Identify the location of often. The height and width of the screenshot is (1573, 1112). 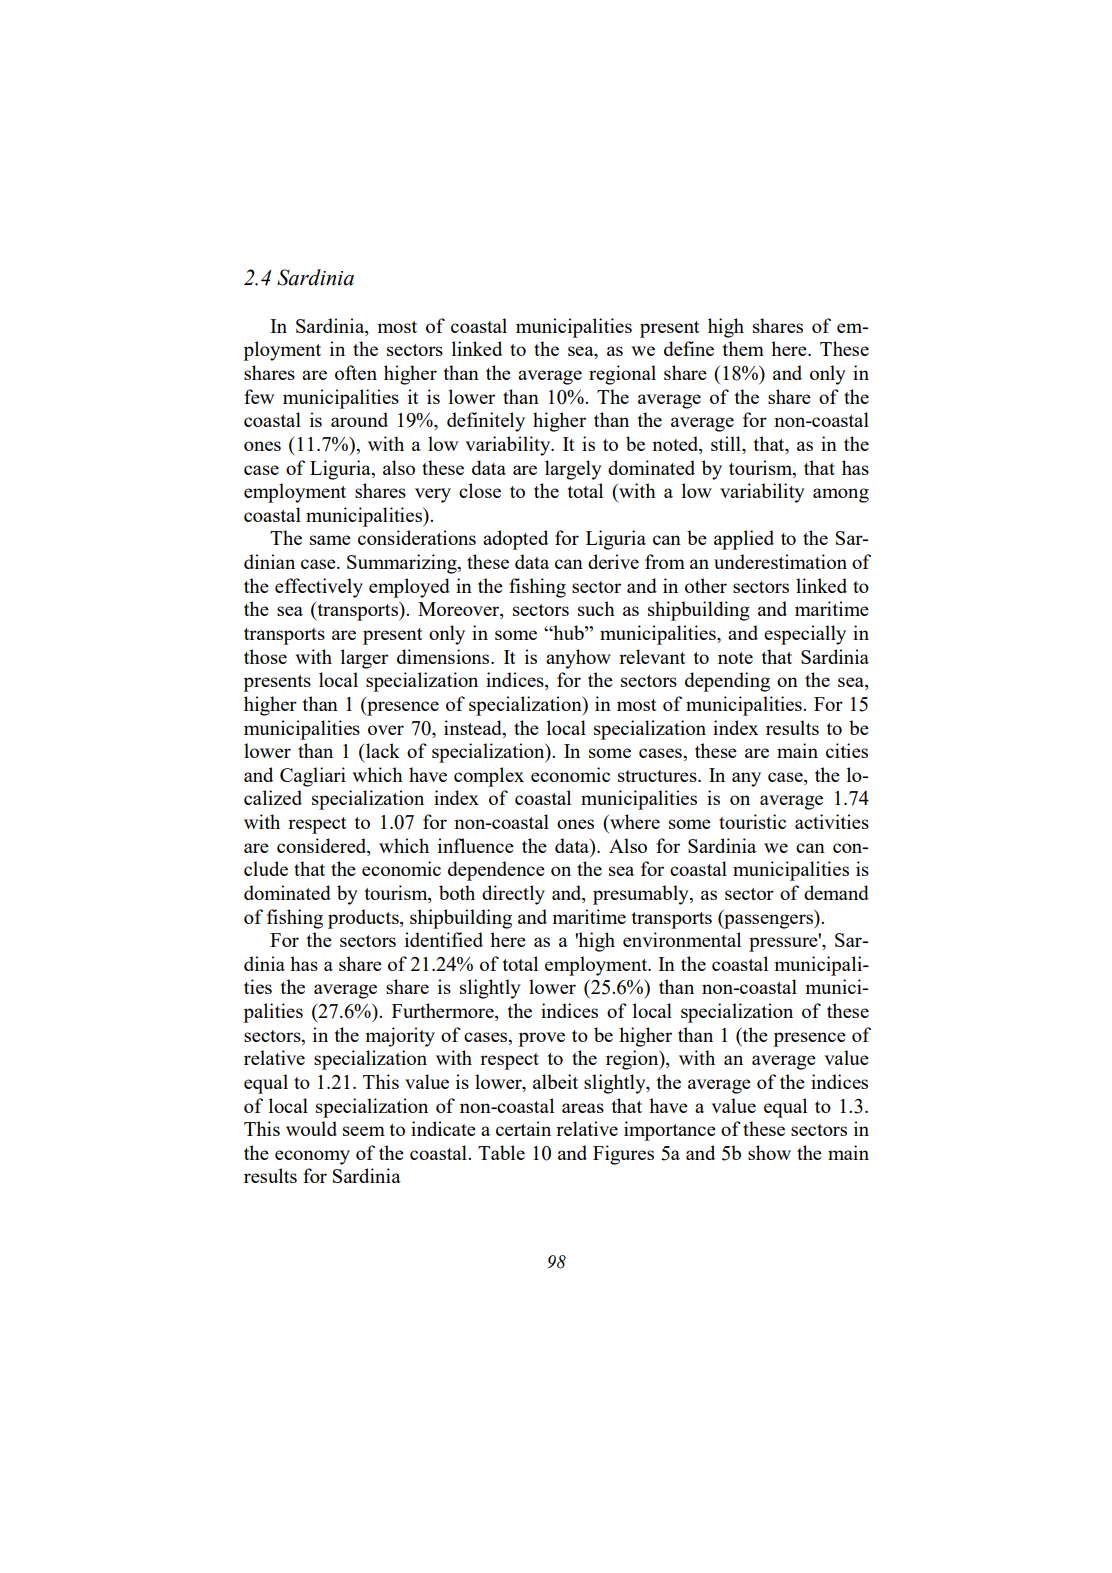
(356, 372).
